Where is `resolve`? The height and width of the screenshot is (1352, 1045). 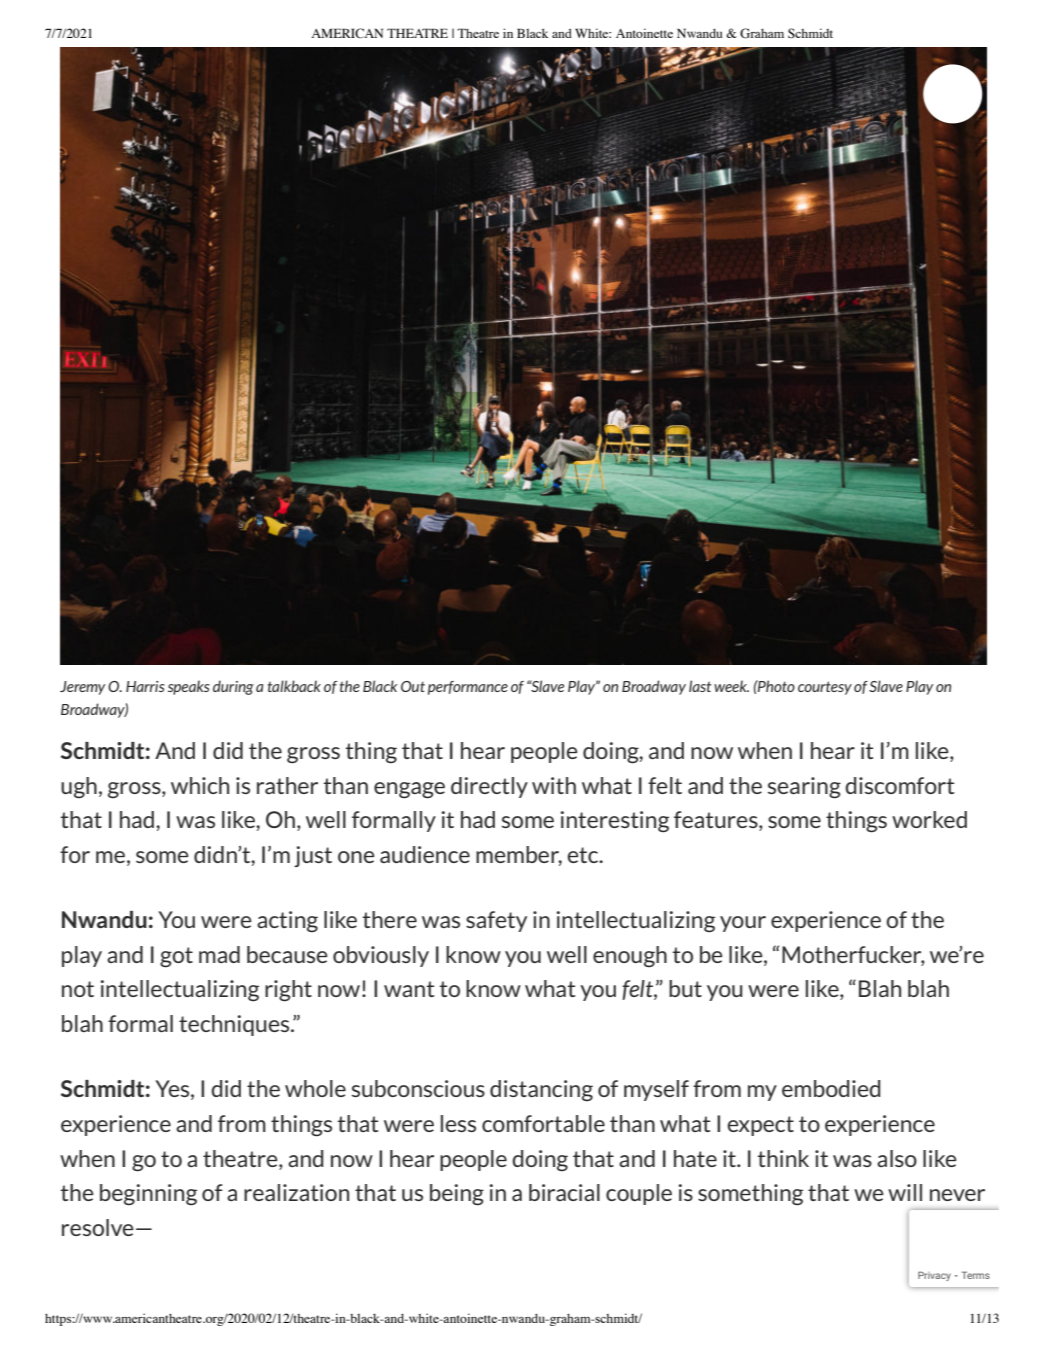 resolve is located at coordinates (98, 1227).
